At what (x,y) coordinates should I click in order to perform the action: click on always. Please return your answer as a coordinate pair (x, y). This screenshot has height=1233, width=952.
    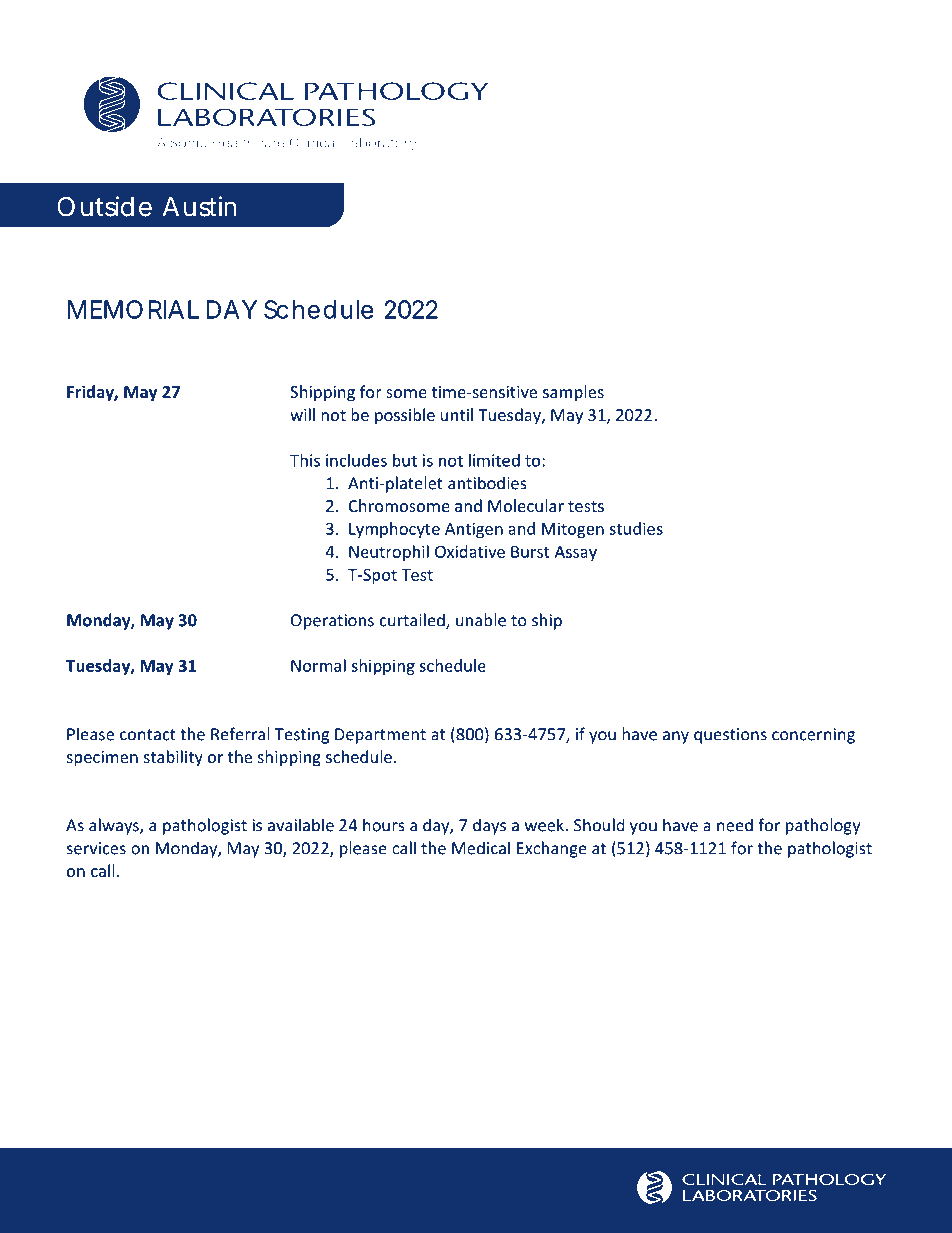
    Looking at the image, I should click on (115, 826).
